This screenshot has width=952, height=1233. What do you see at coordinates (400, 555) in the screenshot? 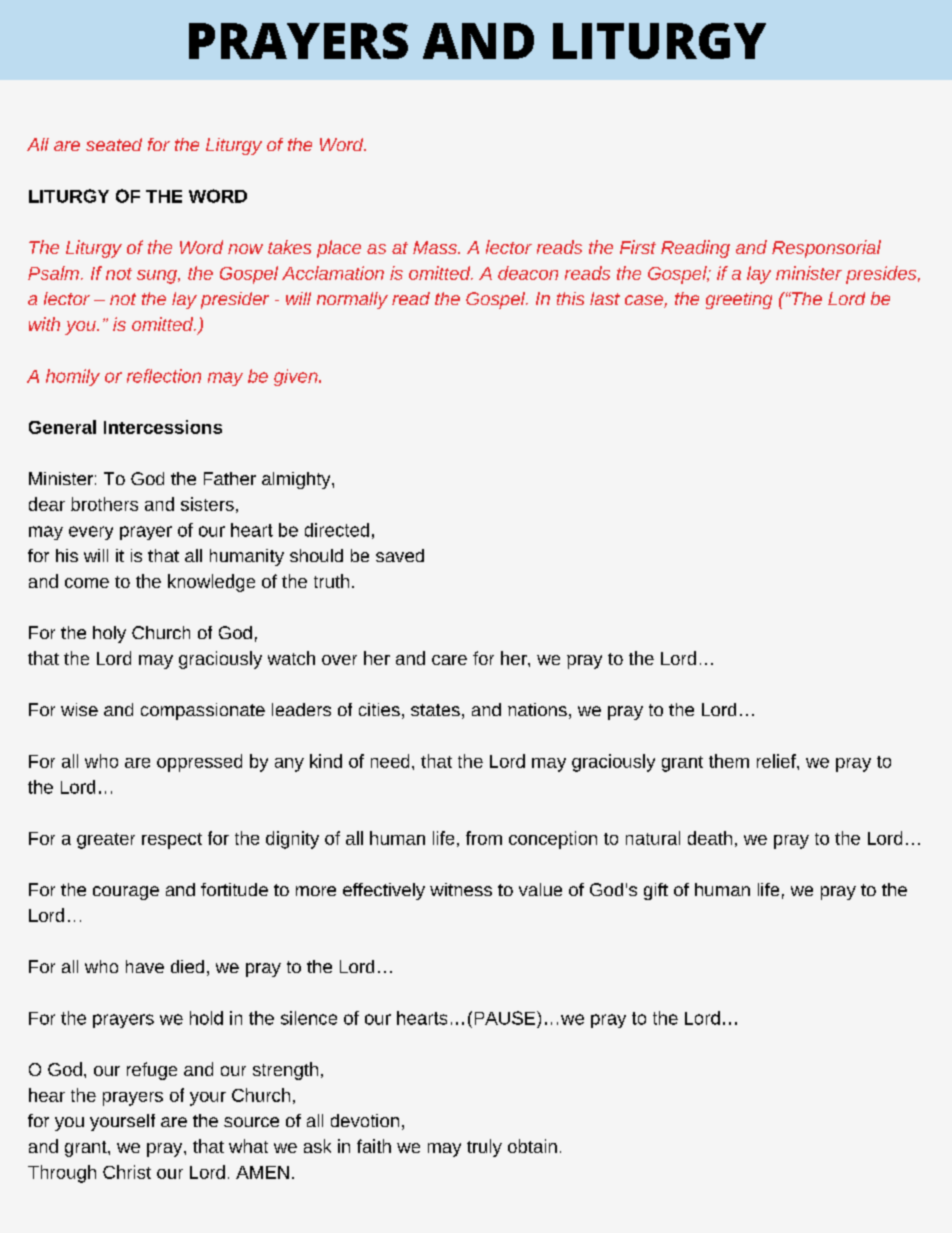
I see `saved` at bounding box center [400, 555].
